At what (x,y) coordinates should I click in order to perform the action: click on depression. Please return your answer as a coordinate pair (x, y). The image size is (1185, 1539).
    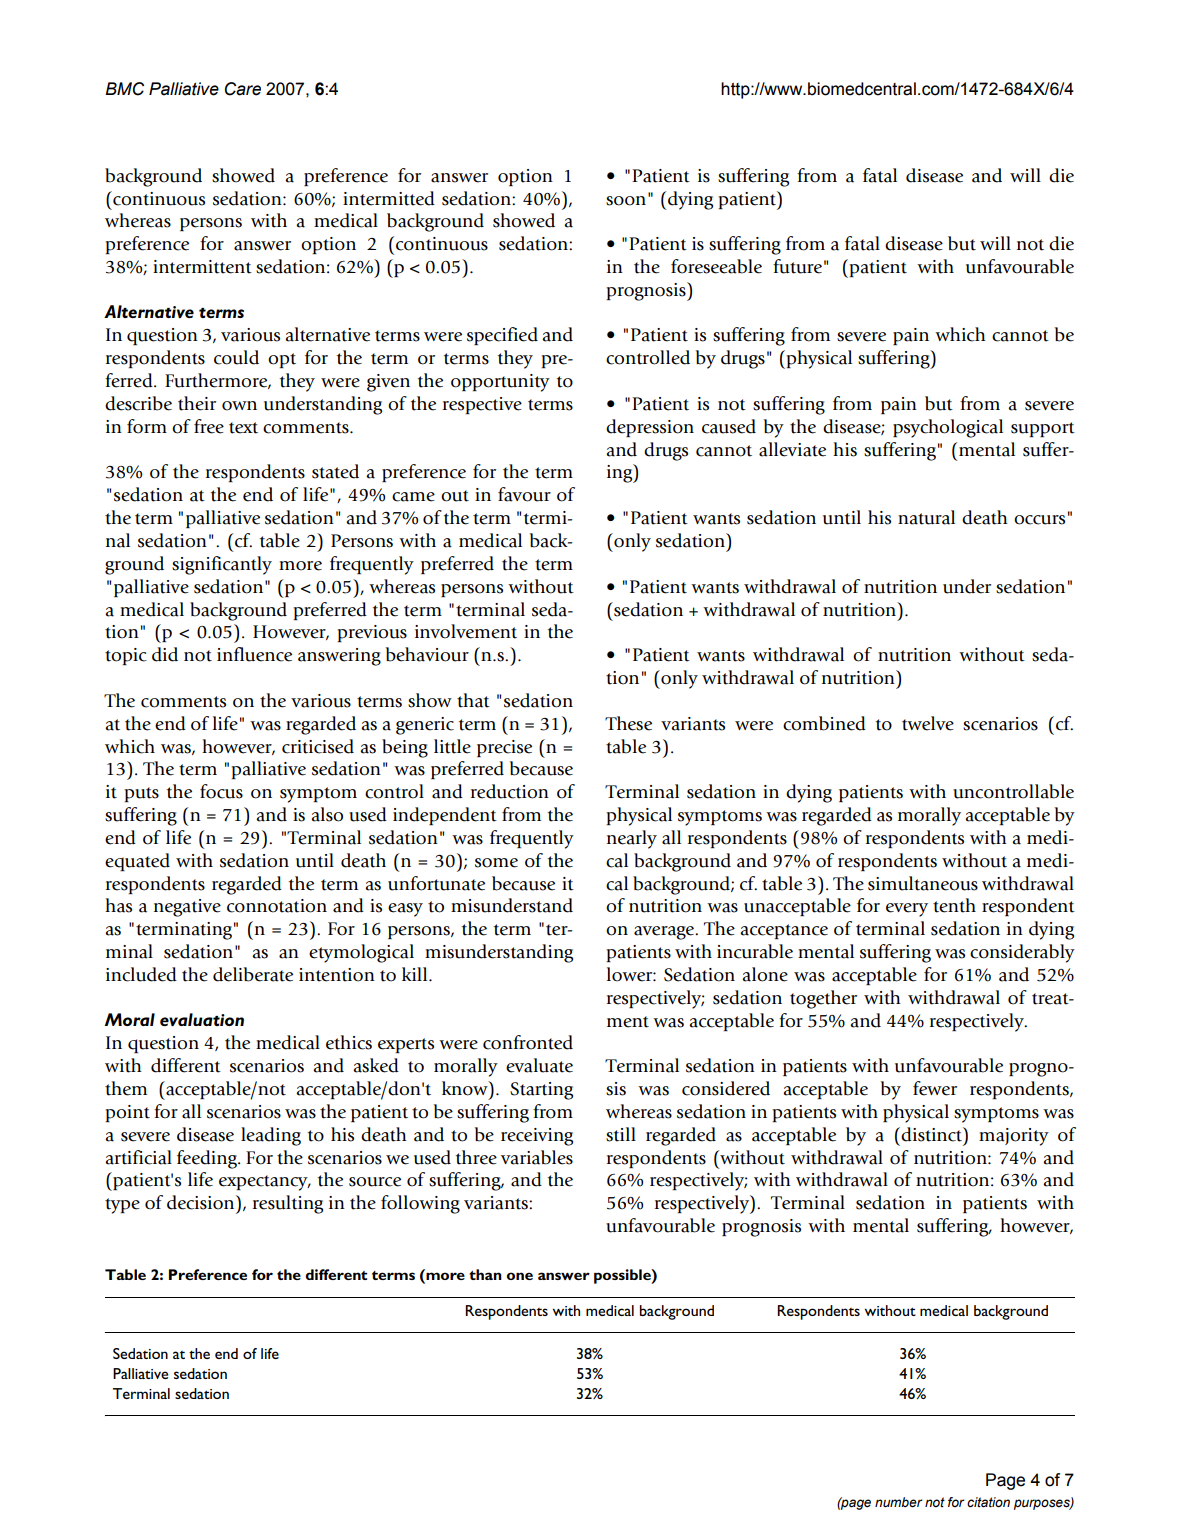
    Looking at the image, I should click on (650, 428).
